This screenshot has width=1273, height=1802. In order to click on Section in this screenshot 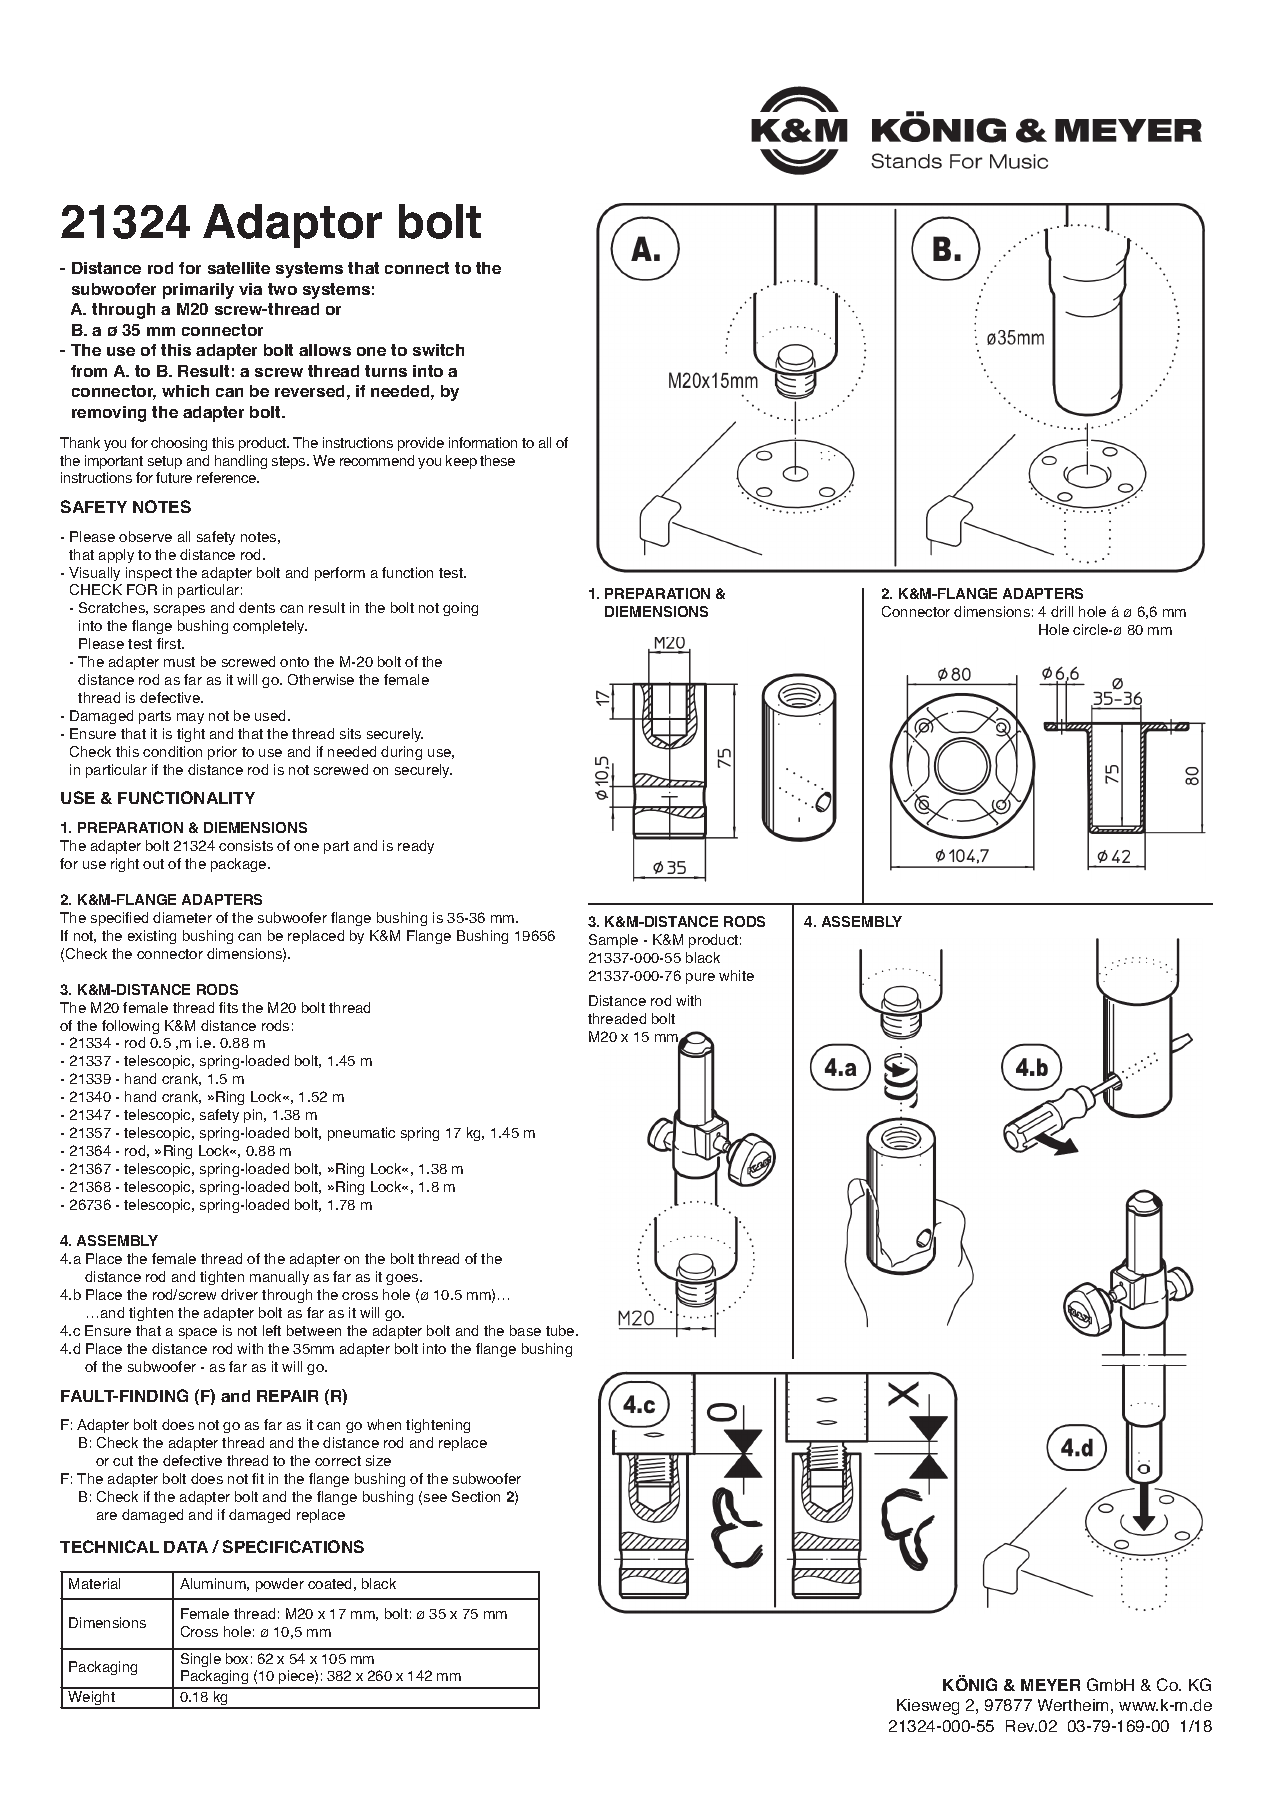, I will do `click(476, 1496)`.
